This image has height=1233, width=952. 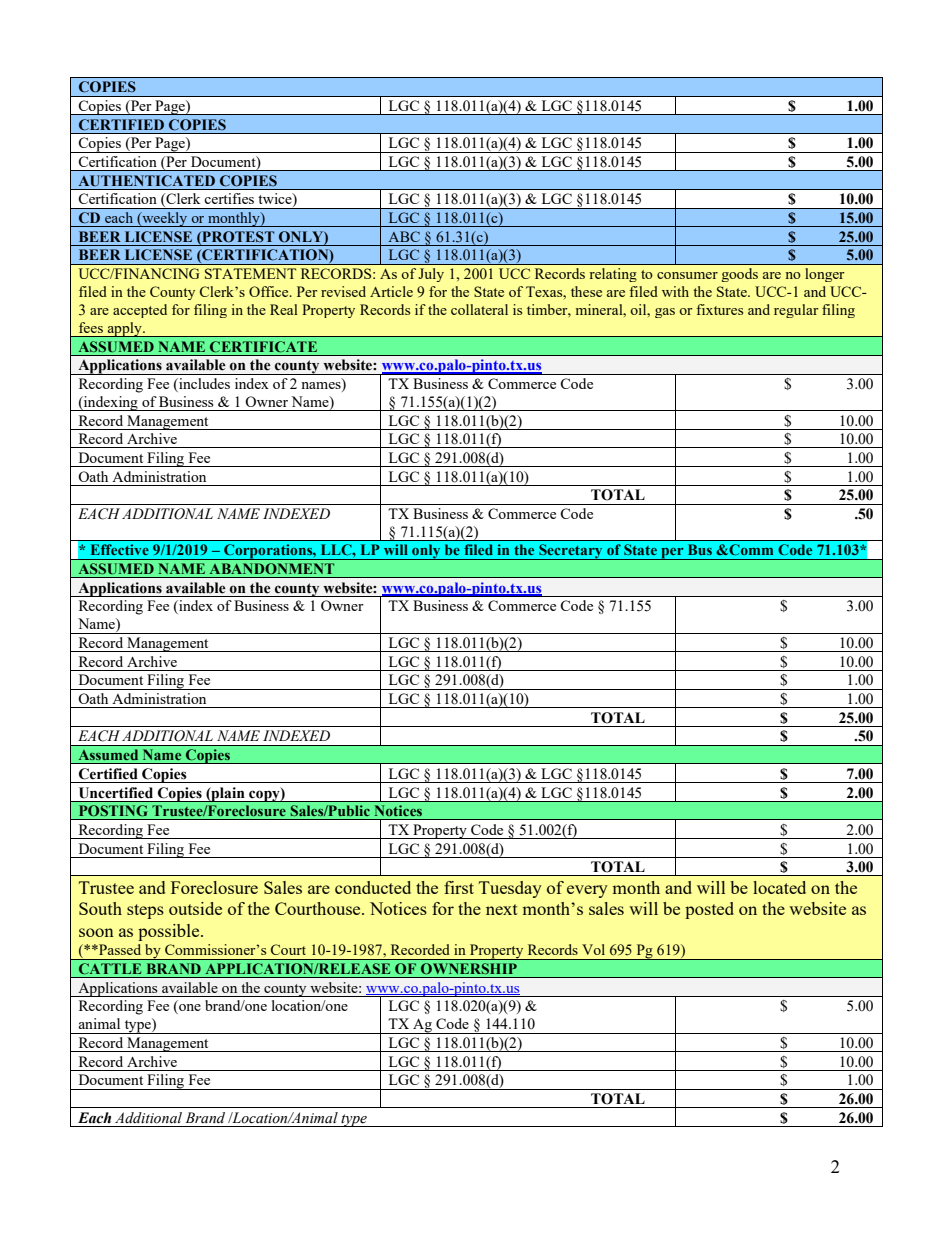 I want to click on gas, so click(x=665, y=313).
